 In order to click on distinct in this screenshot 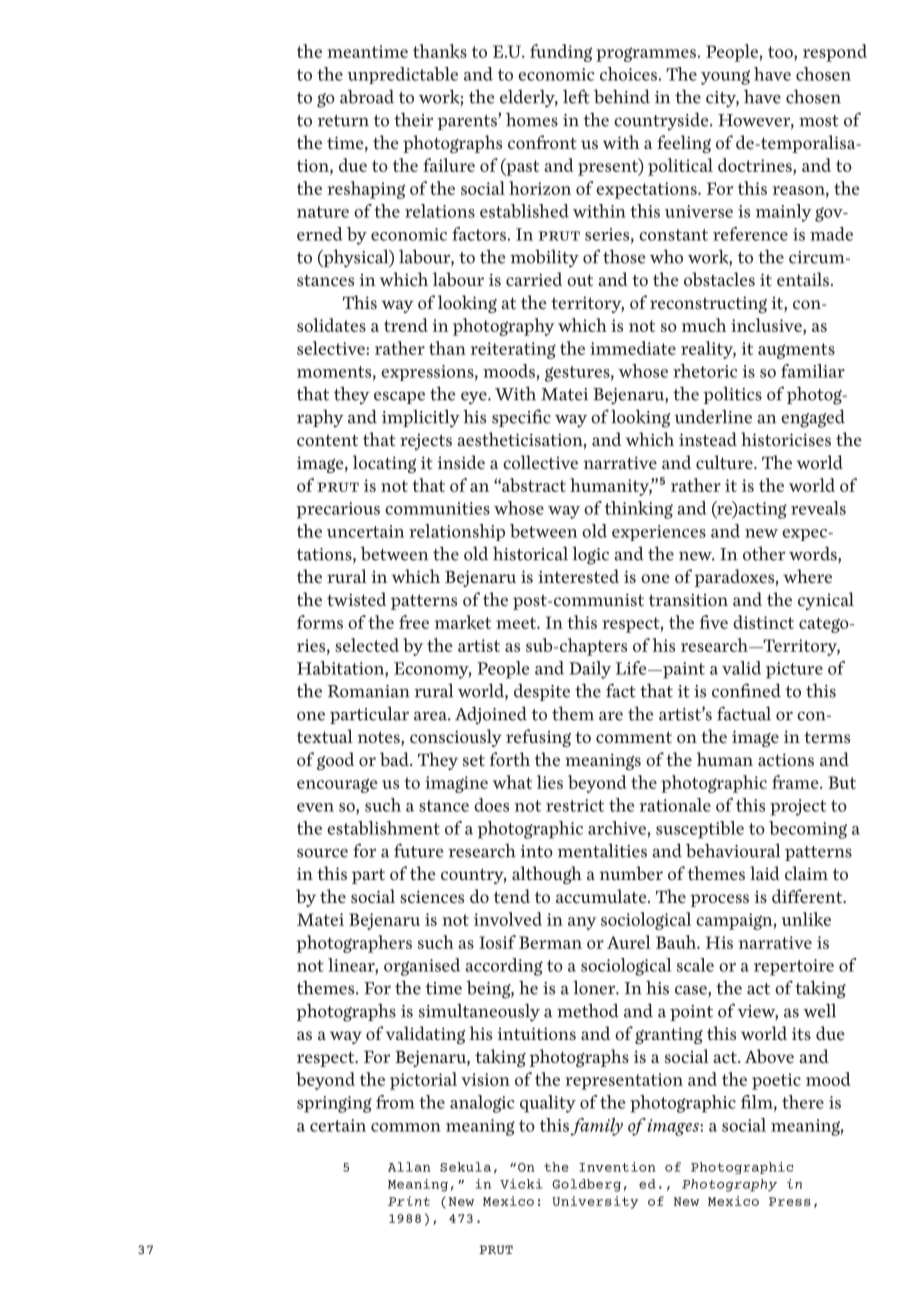, I will do `click(763, 622)`.
